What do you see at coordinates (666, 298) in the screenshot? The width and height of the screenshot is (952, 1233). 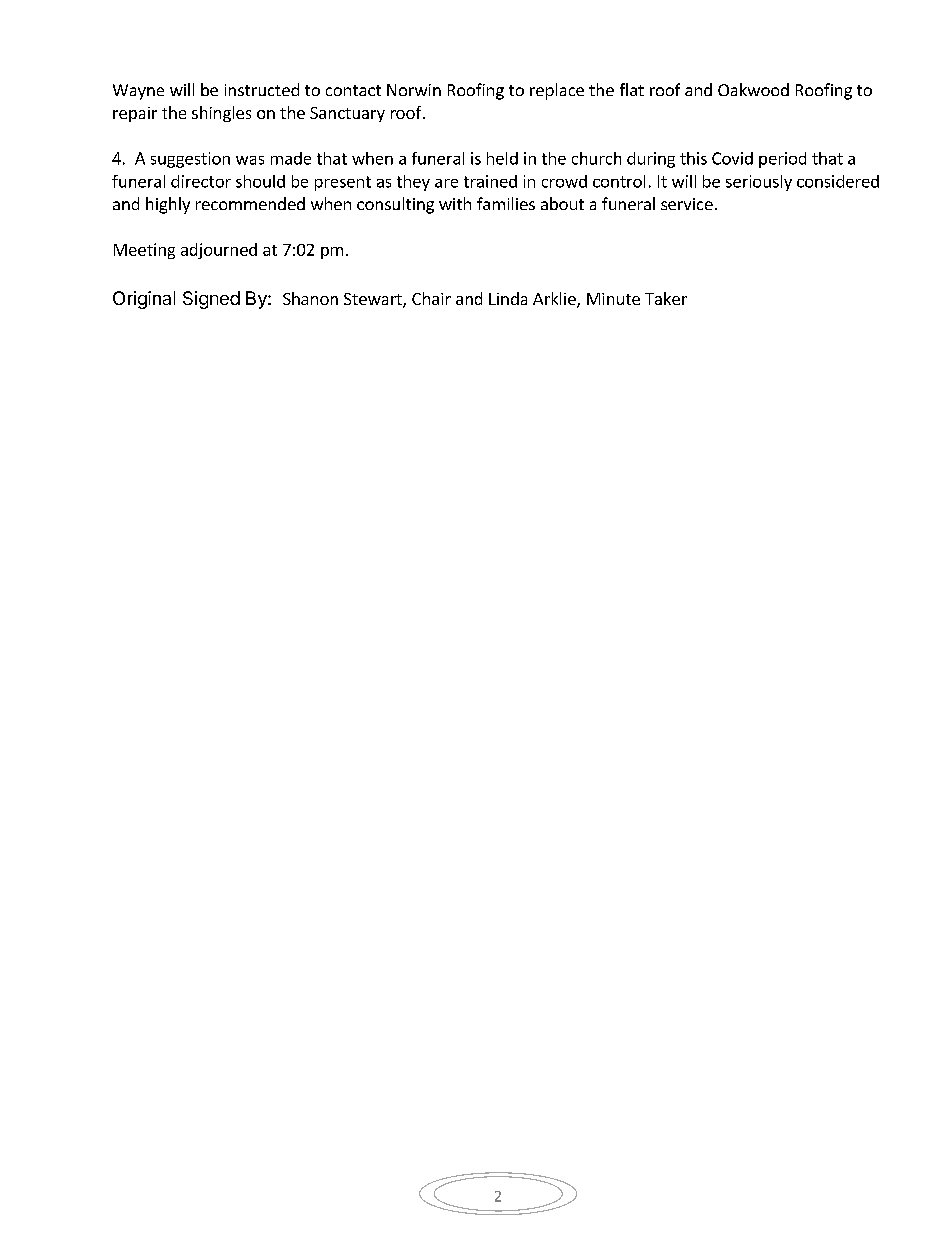 I see `Taker` at bounding box center [666, 298].
